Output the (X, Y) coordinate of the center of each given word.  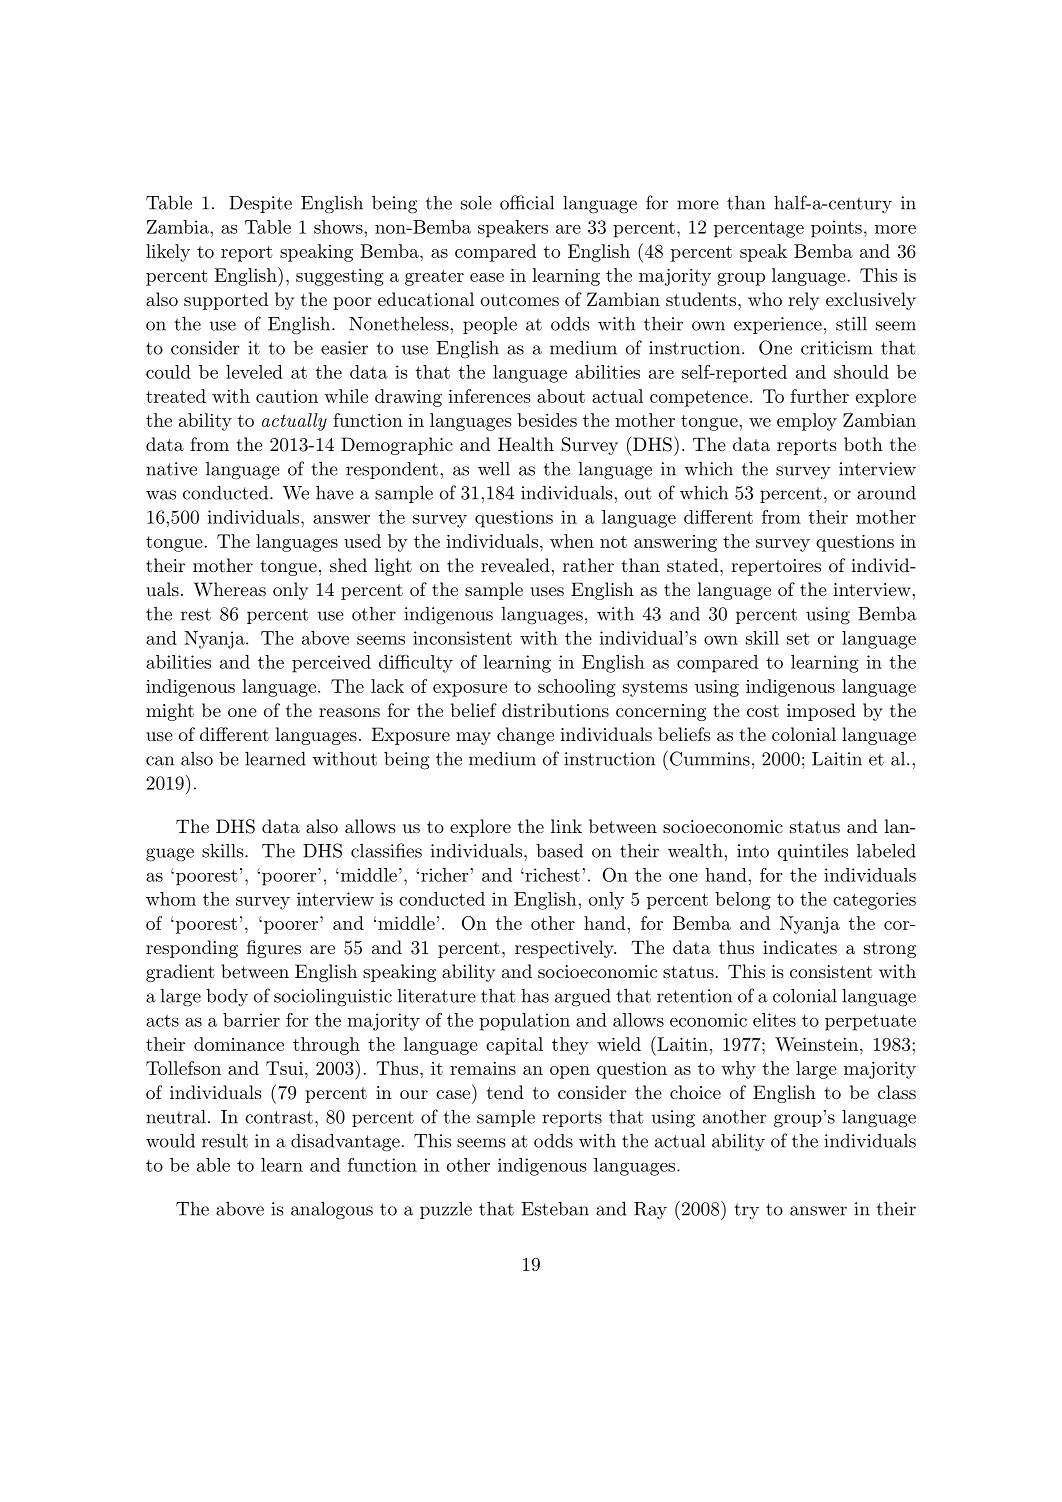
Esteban (555, 1208)
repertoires (776, 567)
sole (476, 202)
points (836, 229)
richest (551, 875)
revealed (515, 565)
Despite (260, 204)
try (746, 1211)
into (753, 851)
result (225, 1141)
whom (171, 899)
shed (348, 565)
